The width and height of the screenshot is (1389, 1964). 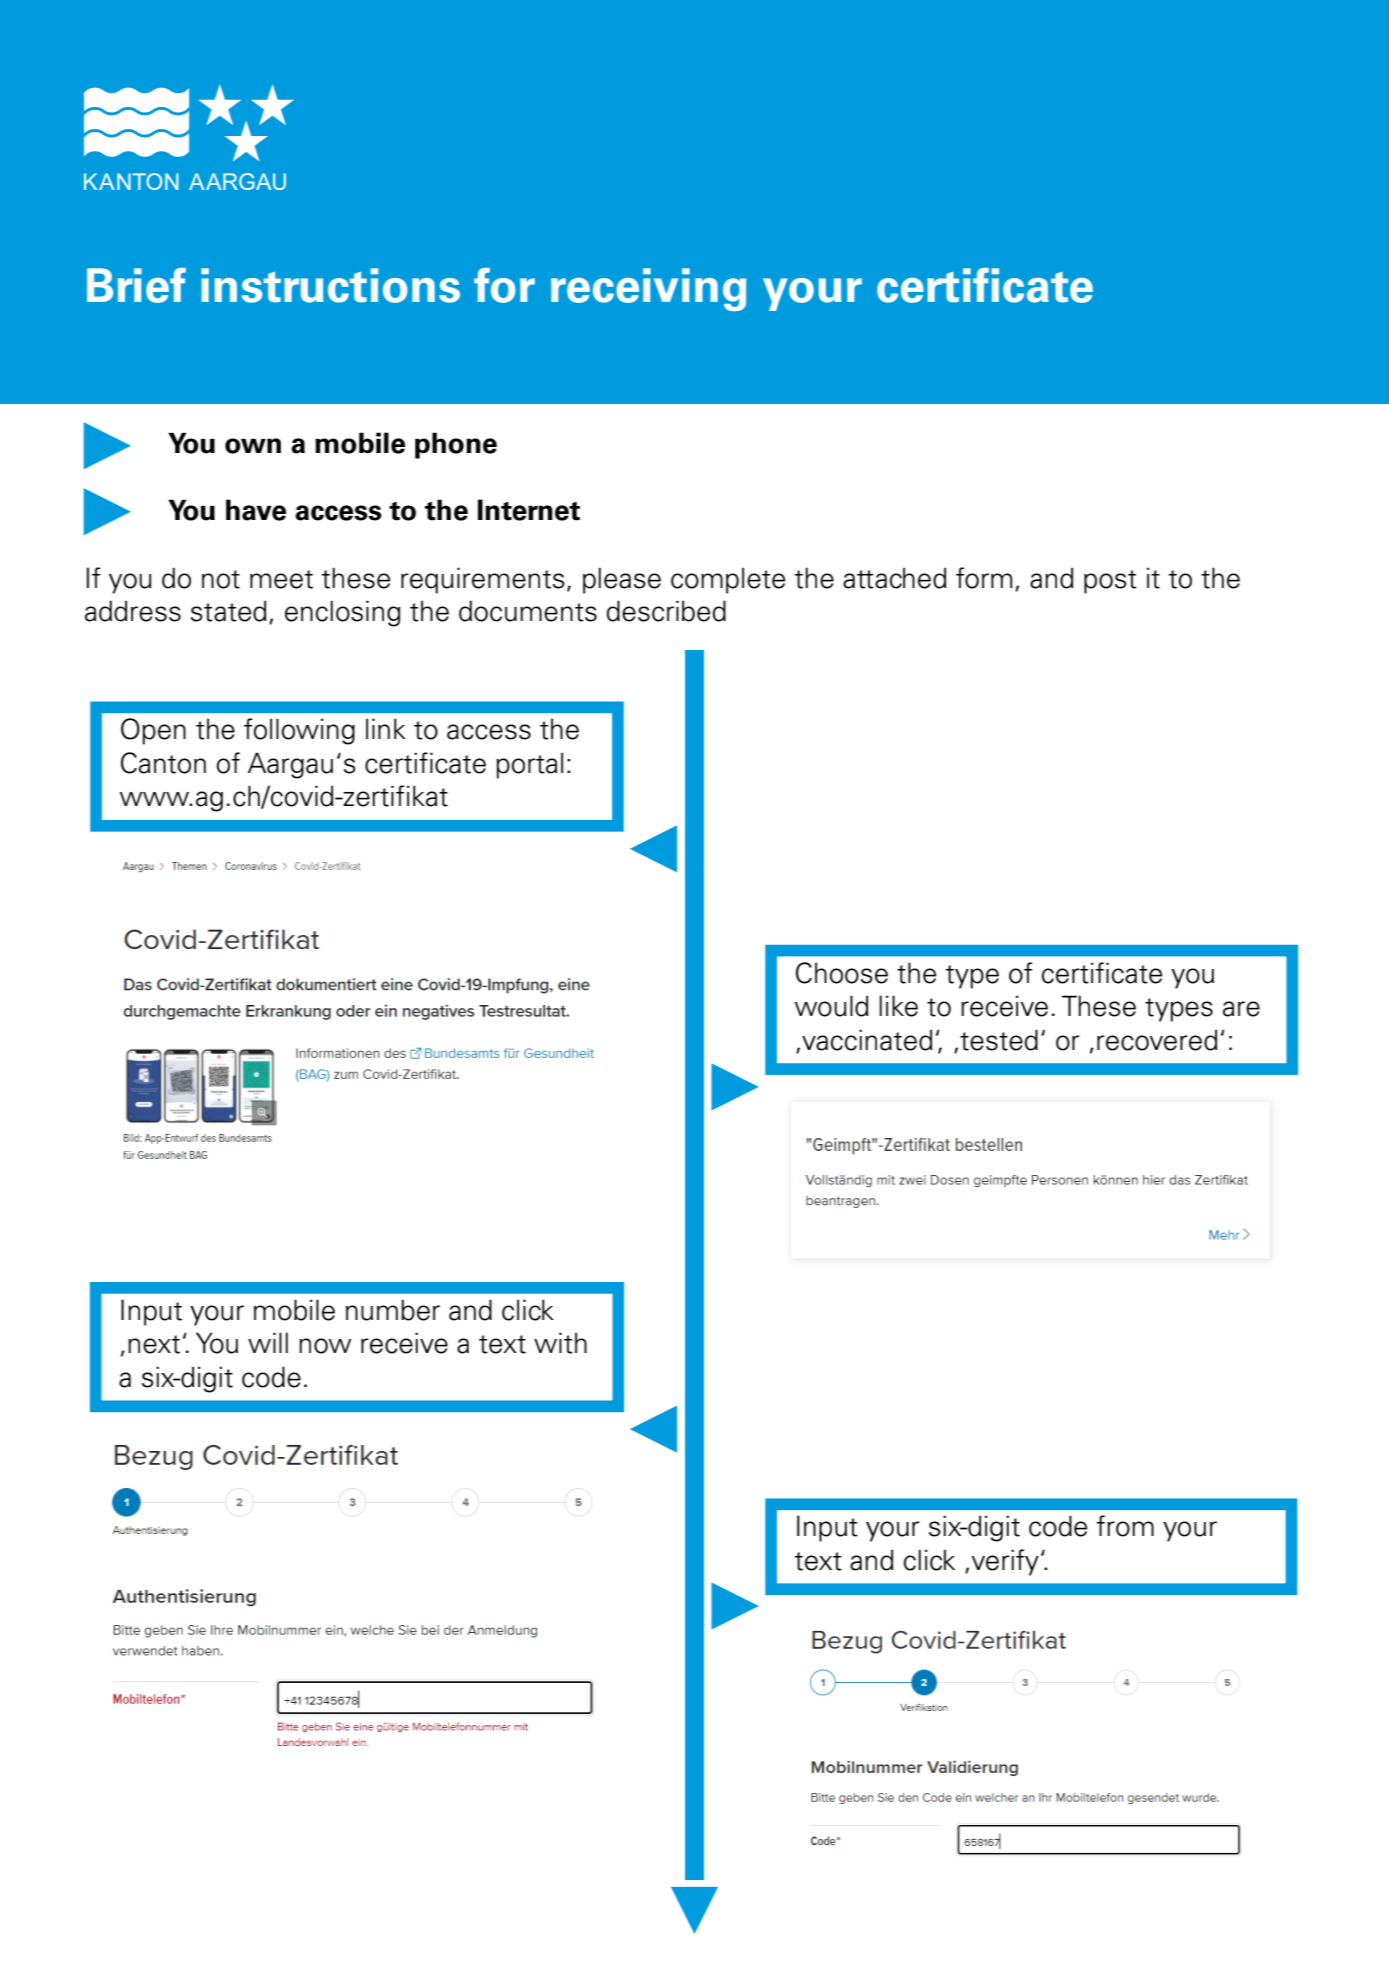 What do you see at coordinates (984, 578) in the screenshot?
I see `form` at bounding box center [984, 578].
